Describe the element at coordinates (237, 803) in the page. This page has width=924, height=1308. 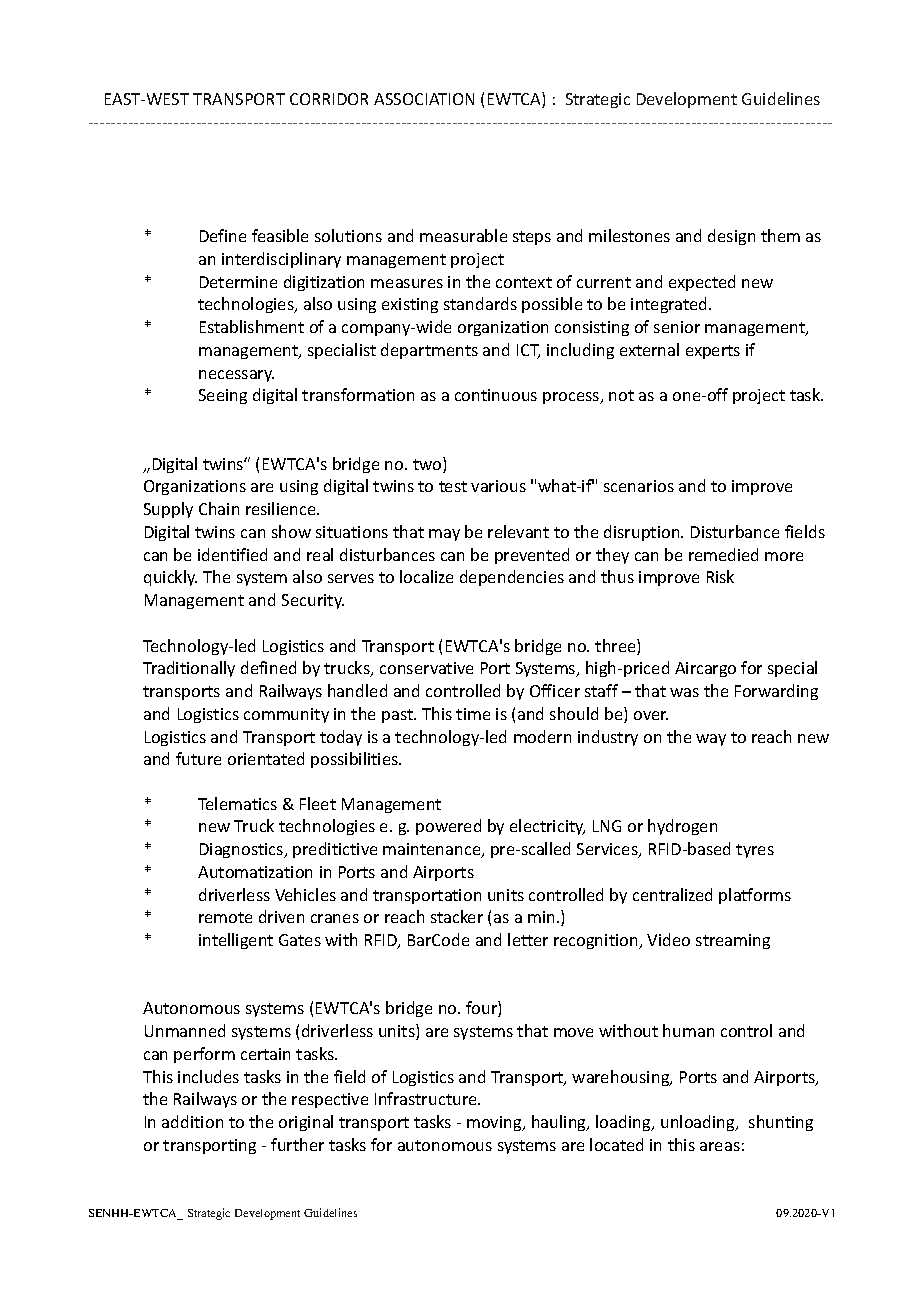
I see `Telematics` at that location.
